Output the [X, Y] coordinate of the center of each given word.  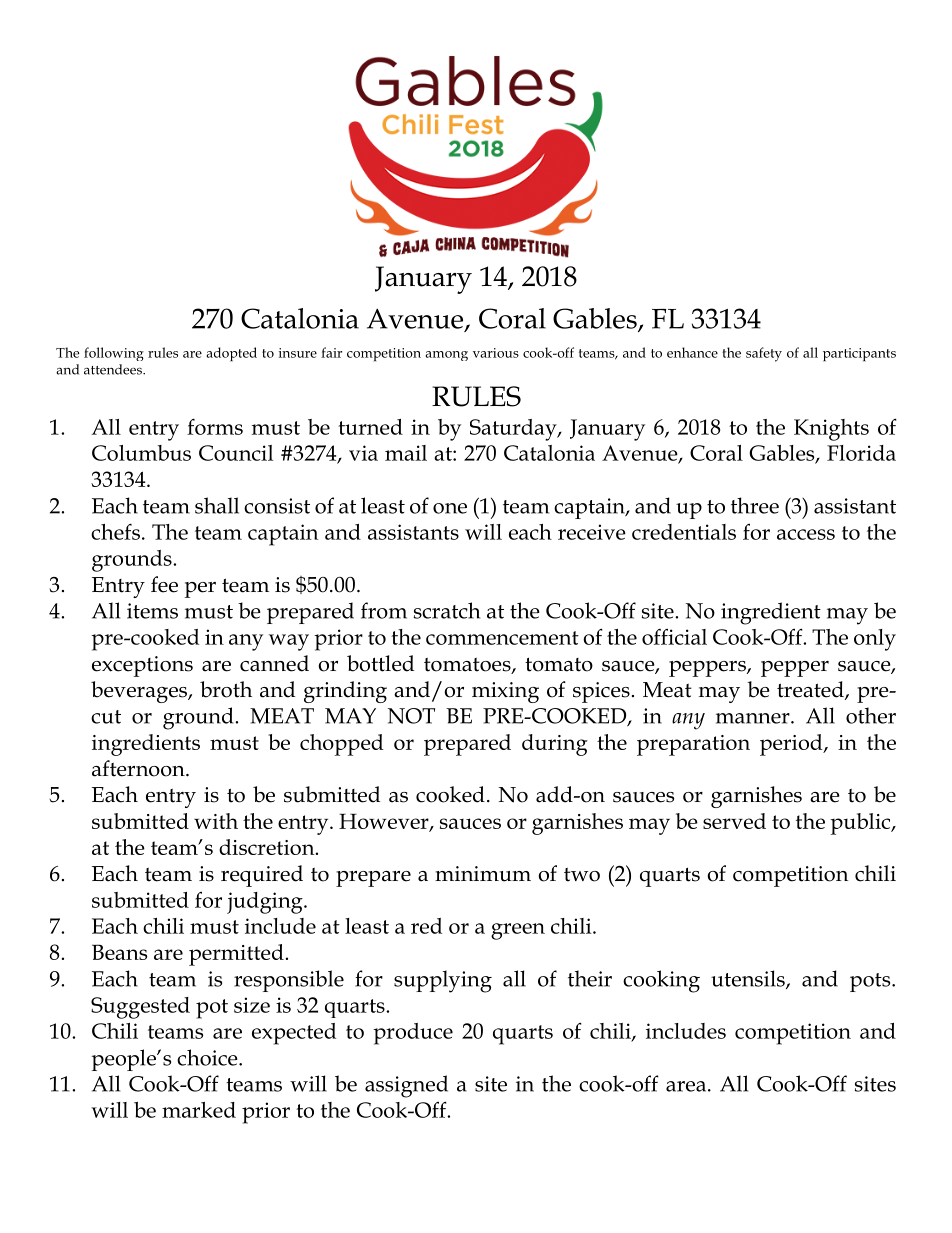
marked [199, 1110]
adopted [231, 354]
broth [226, 689]
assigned [406, 1086]
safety [764, 354]
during [555, 745]
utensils [749, 979]
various [496, 353]
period [792, 745]
